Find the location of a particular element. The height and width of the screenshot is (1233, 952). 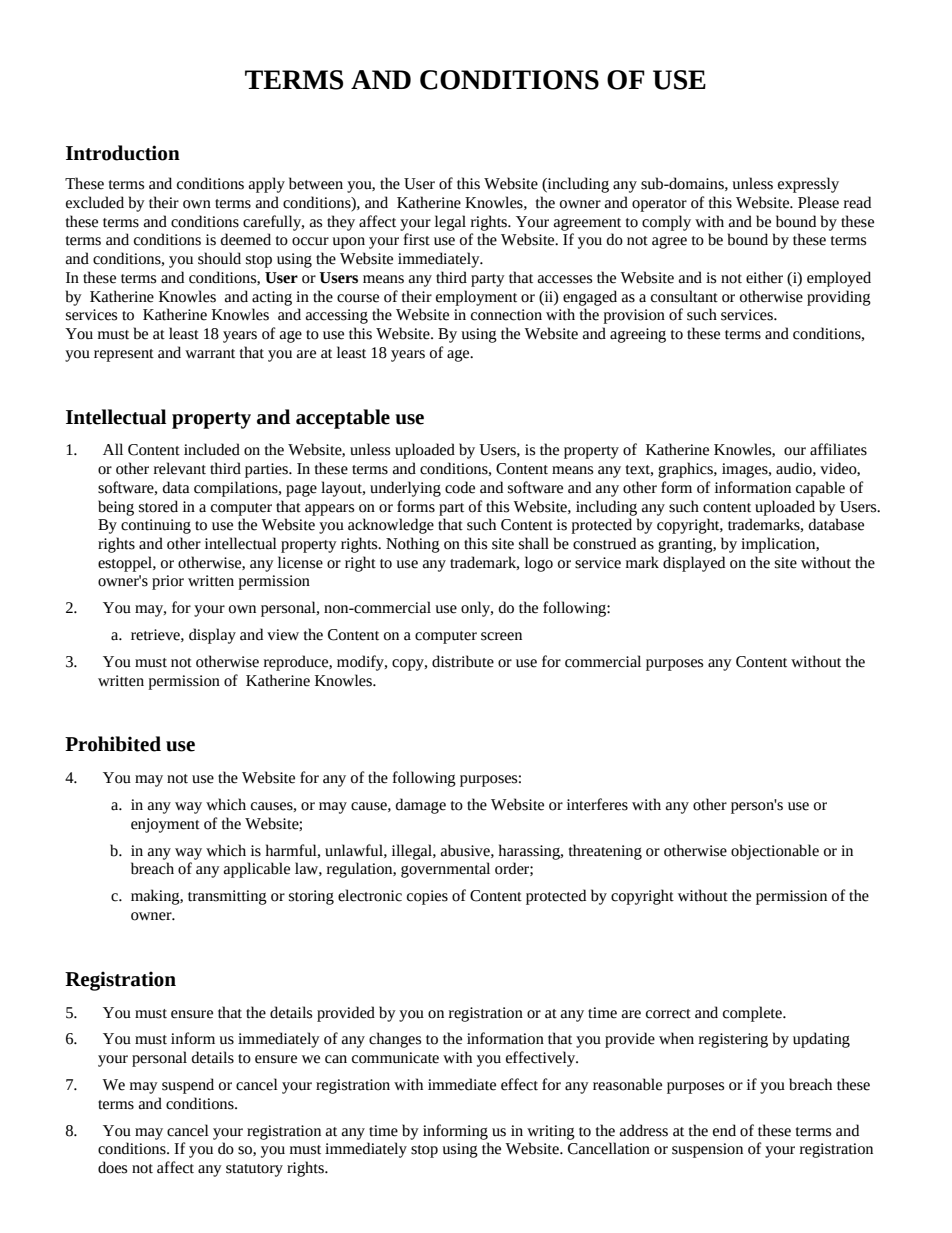

first is located at coordinates (417, 239).
